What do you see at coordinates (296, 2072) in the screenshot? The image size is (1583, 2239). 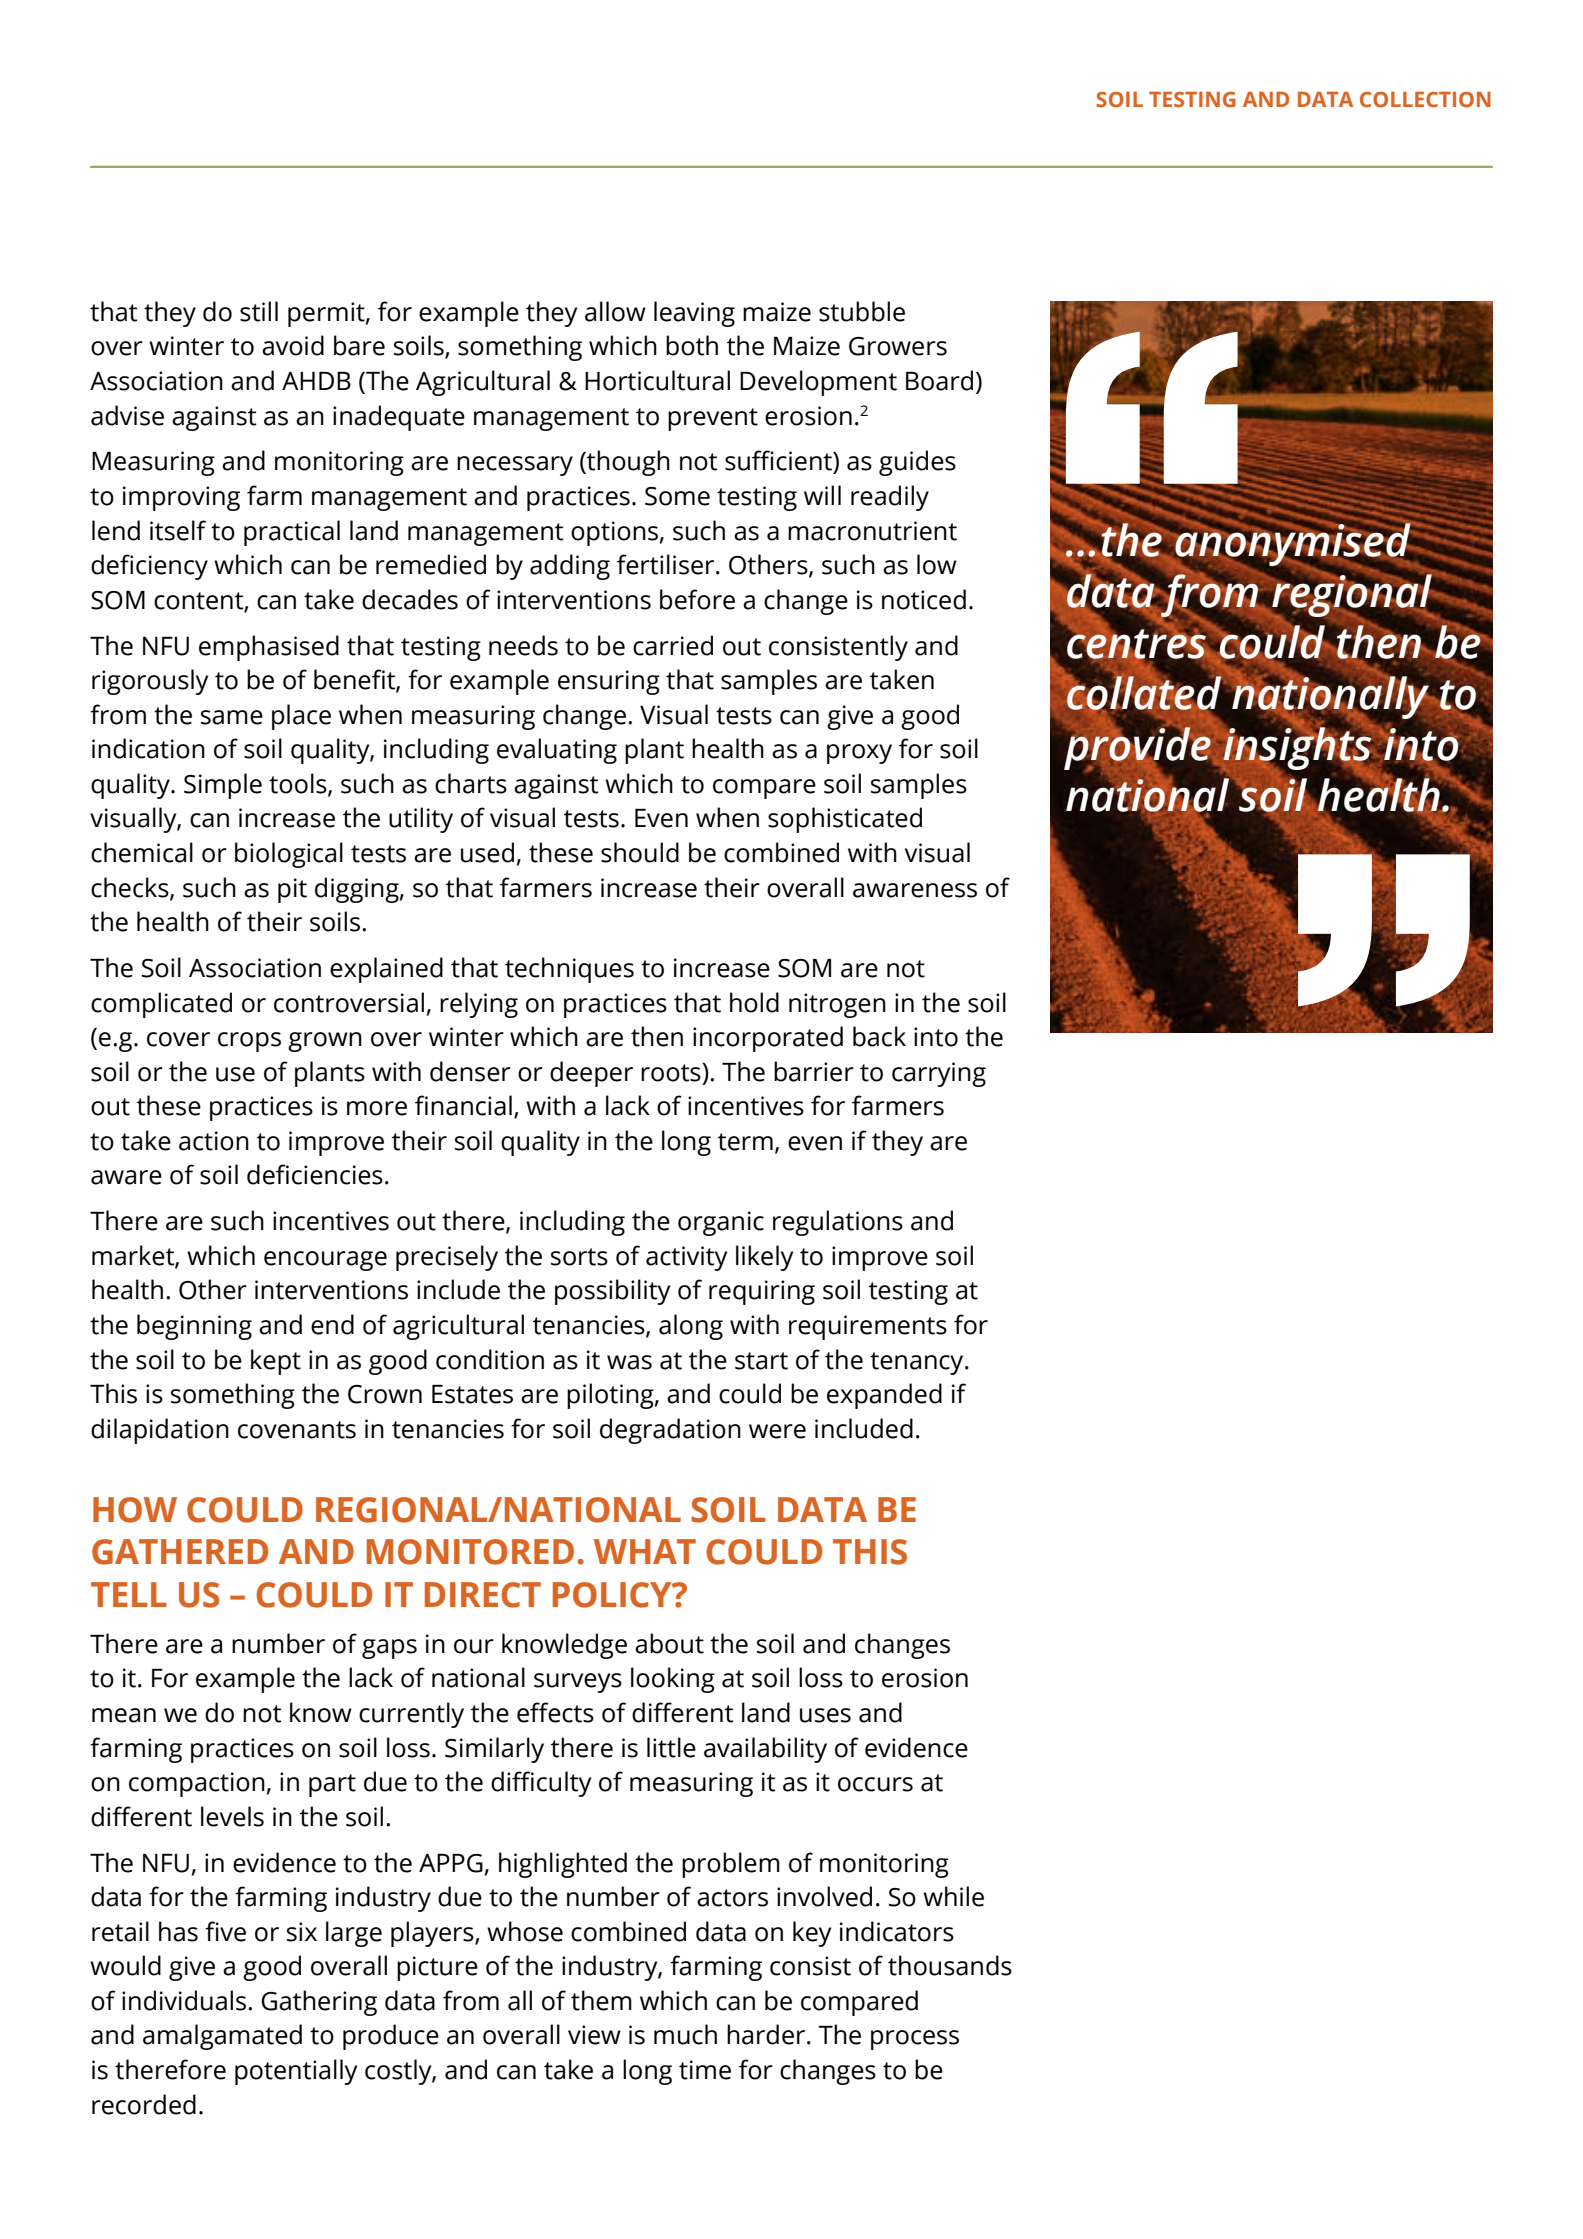 I see `potentially` at bounding box center [296, 2072].
